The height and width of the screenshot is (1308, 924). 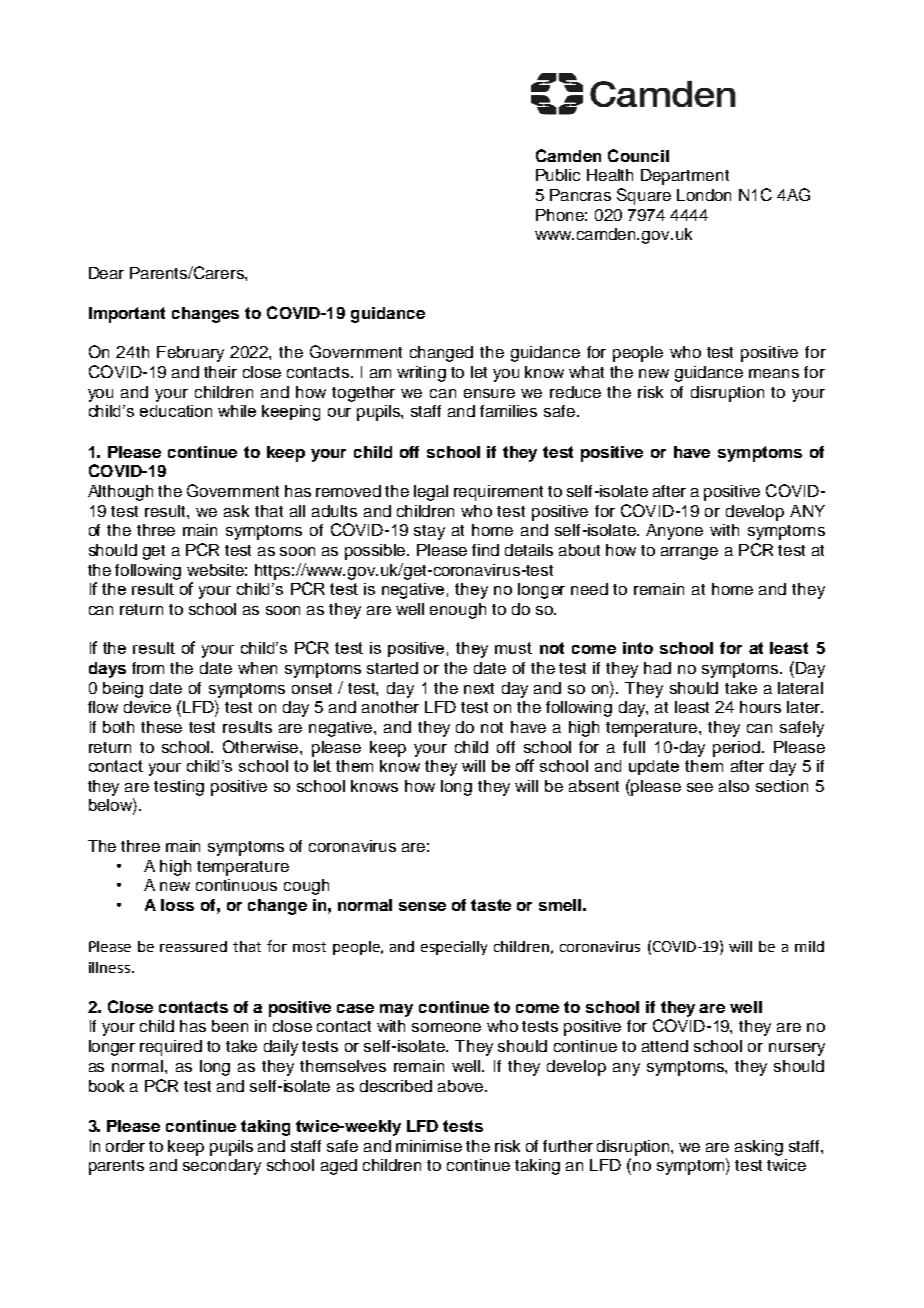 What do you see at coordinates (193, 946) in the screenshot?
I see `reassured` at bounding box center [193, 946].
